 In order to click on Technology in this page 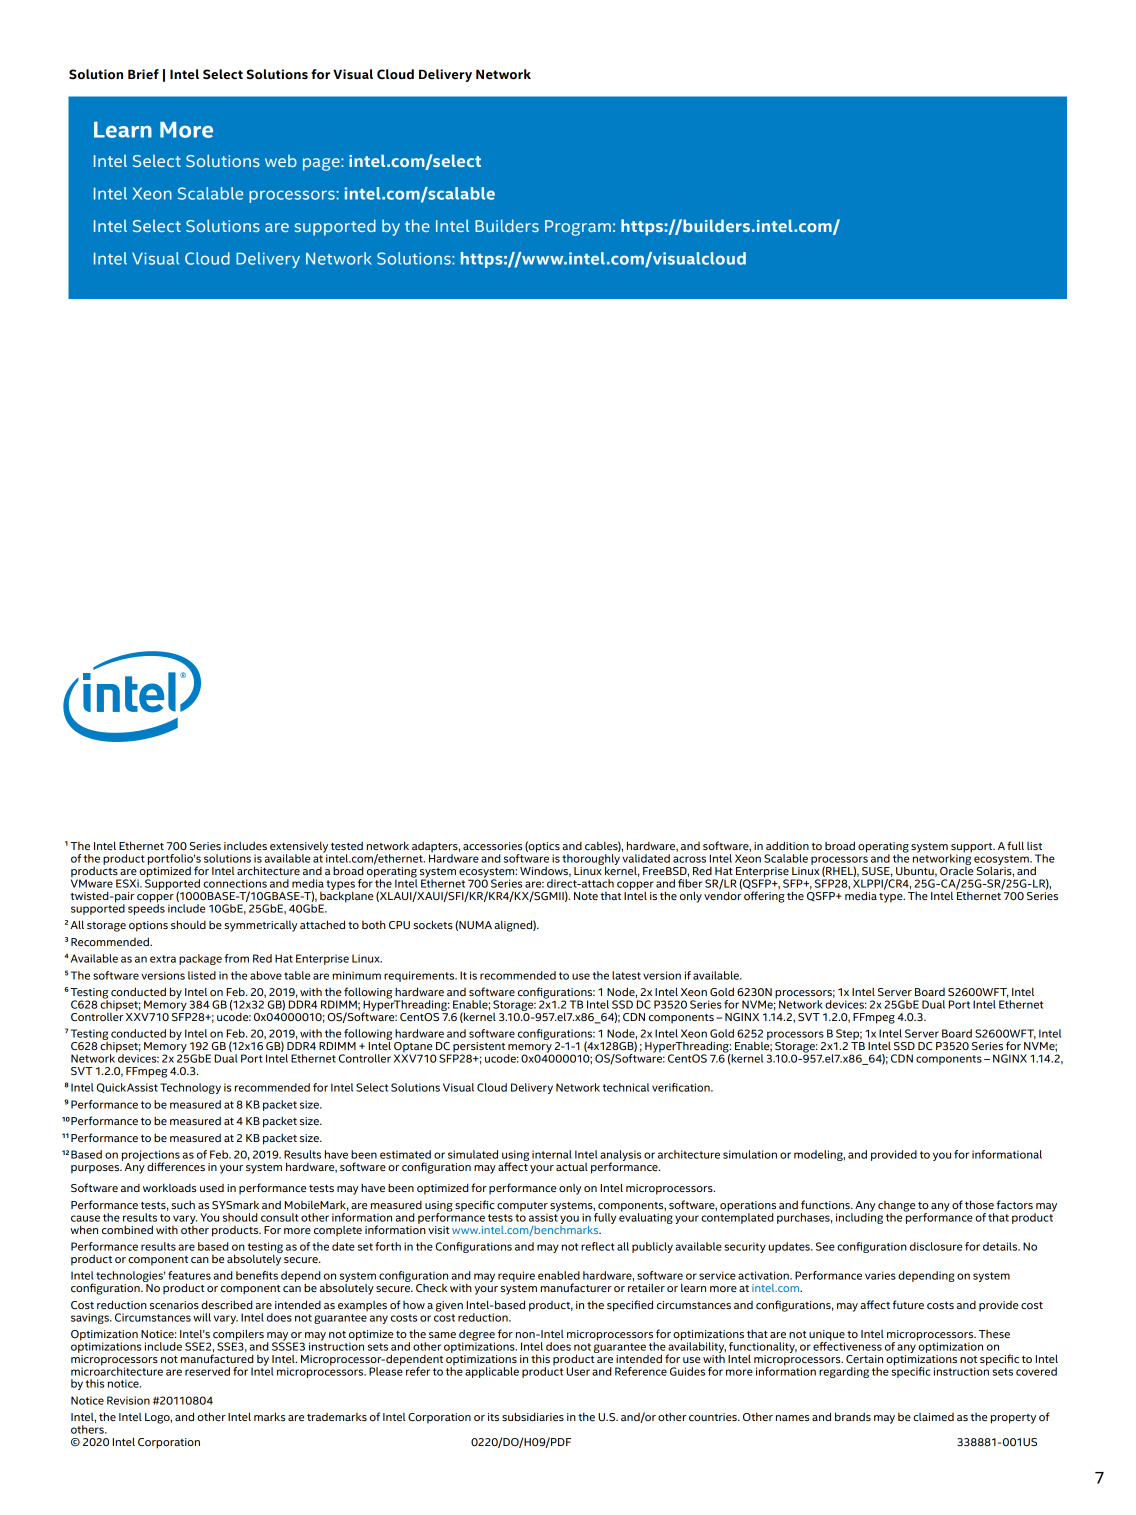, I will do `click(190, 1088)`.
